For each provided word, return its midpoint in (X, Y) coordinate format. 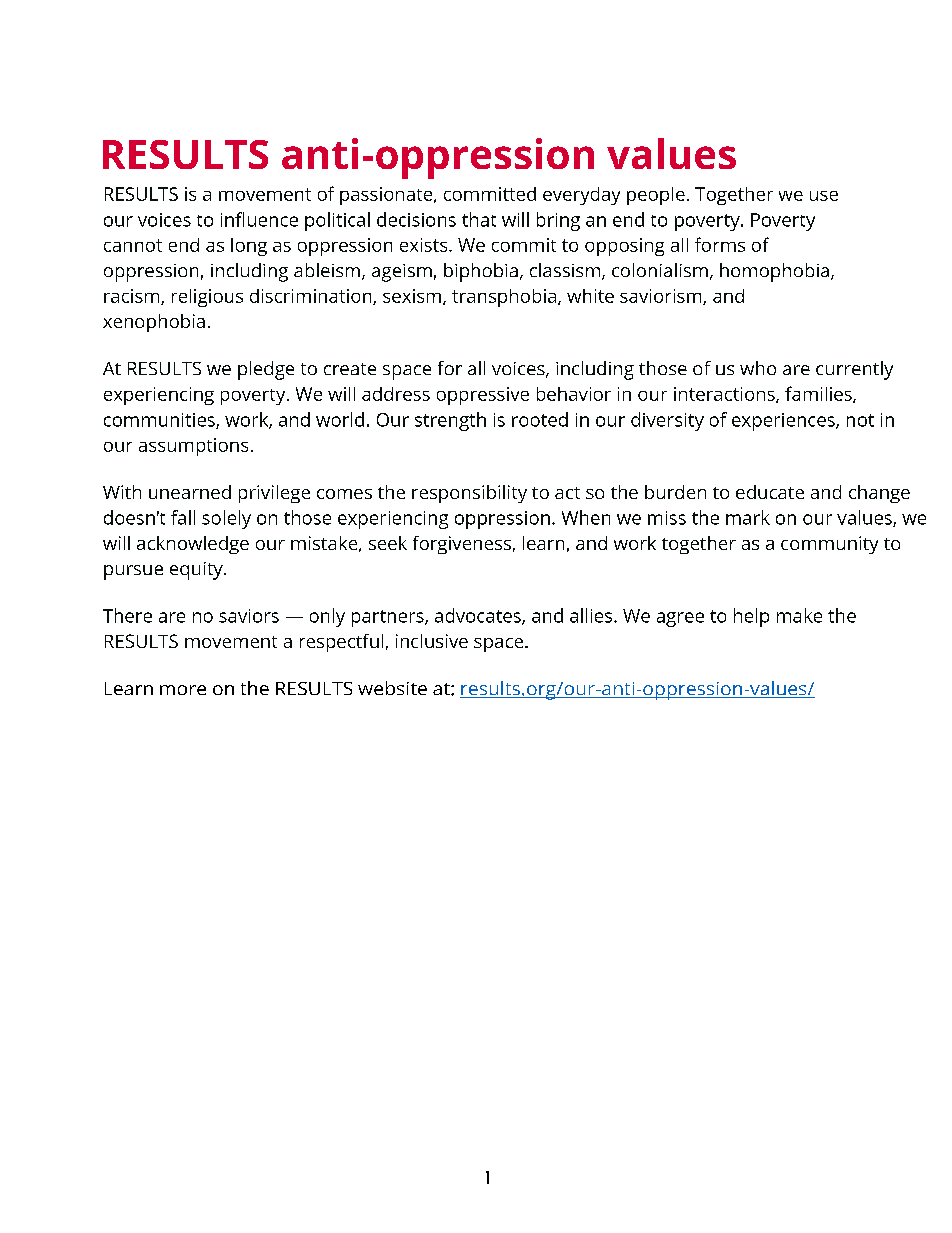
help (751, 617)
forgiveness (462, 545)
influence (259, 219)
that (479, 219)
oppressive (483, 396)
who (758, 368)
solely (226, 519)
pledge (266, 370)
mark (748, 517)
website (392, 688)
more (183, 690)
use (824, 196)
